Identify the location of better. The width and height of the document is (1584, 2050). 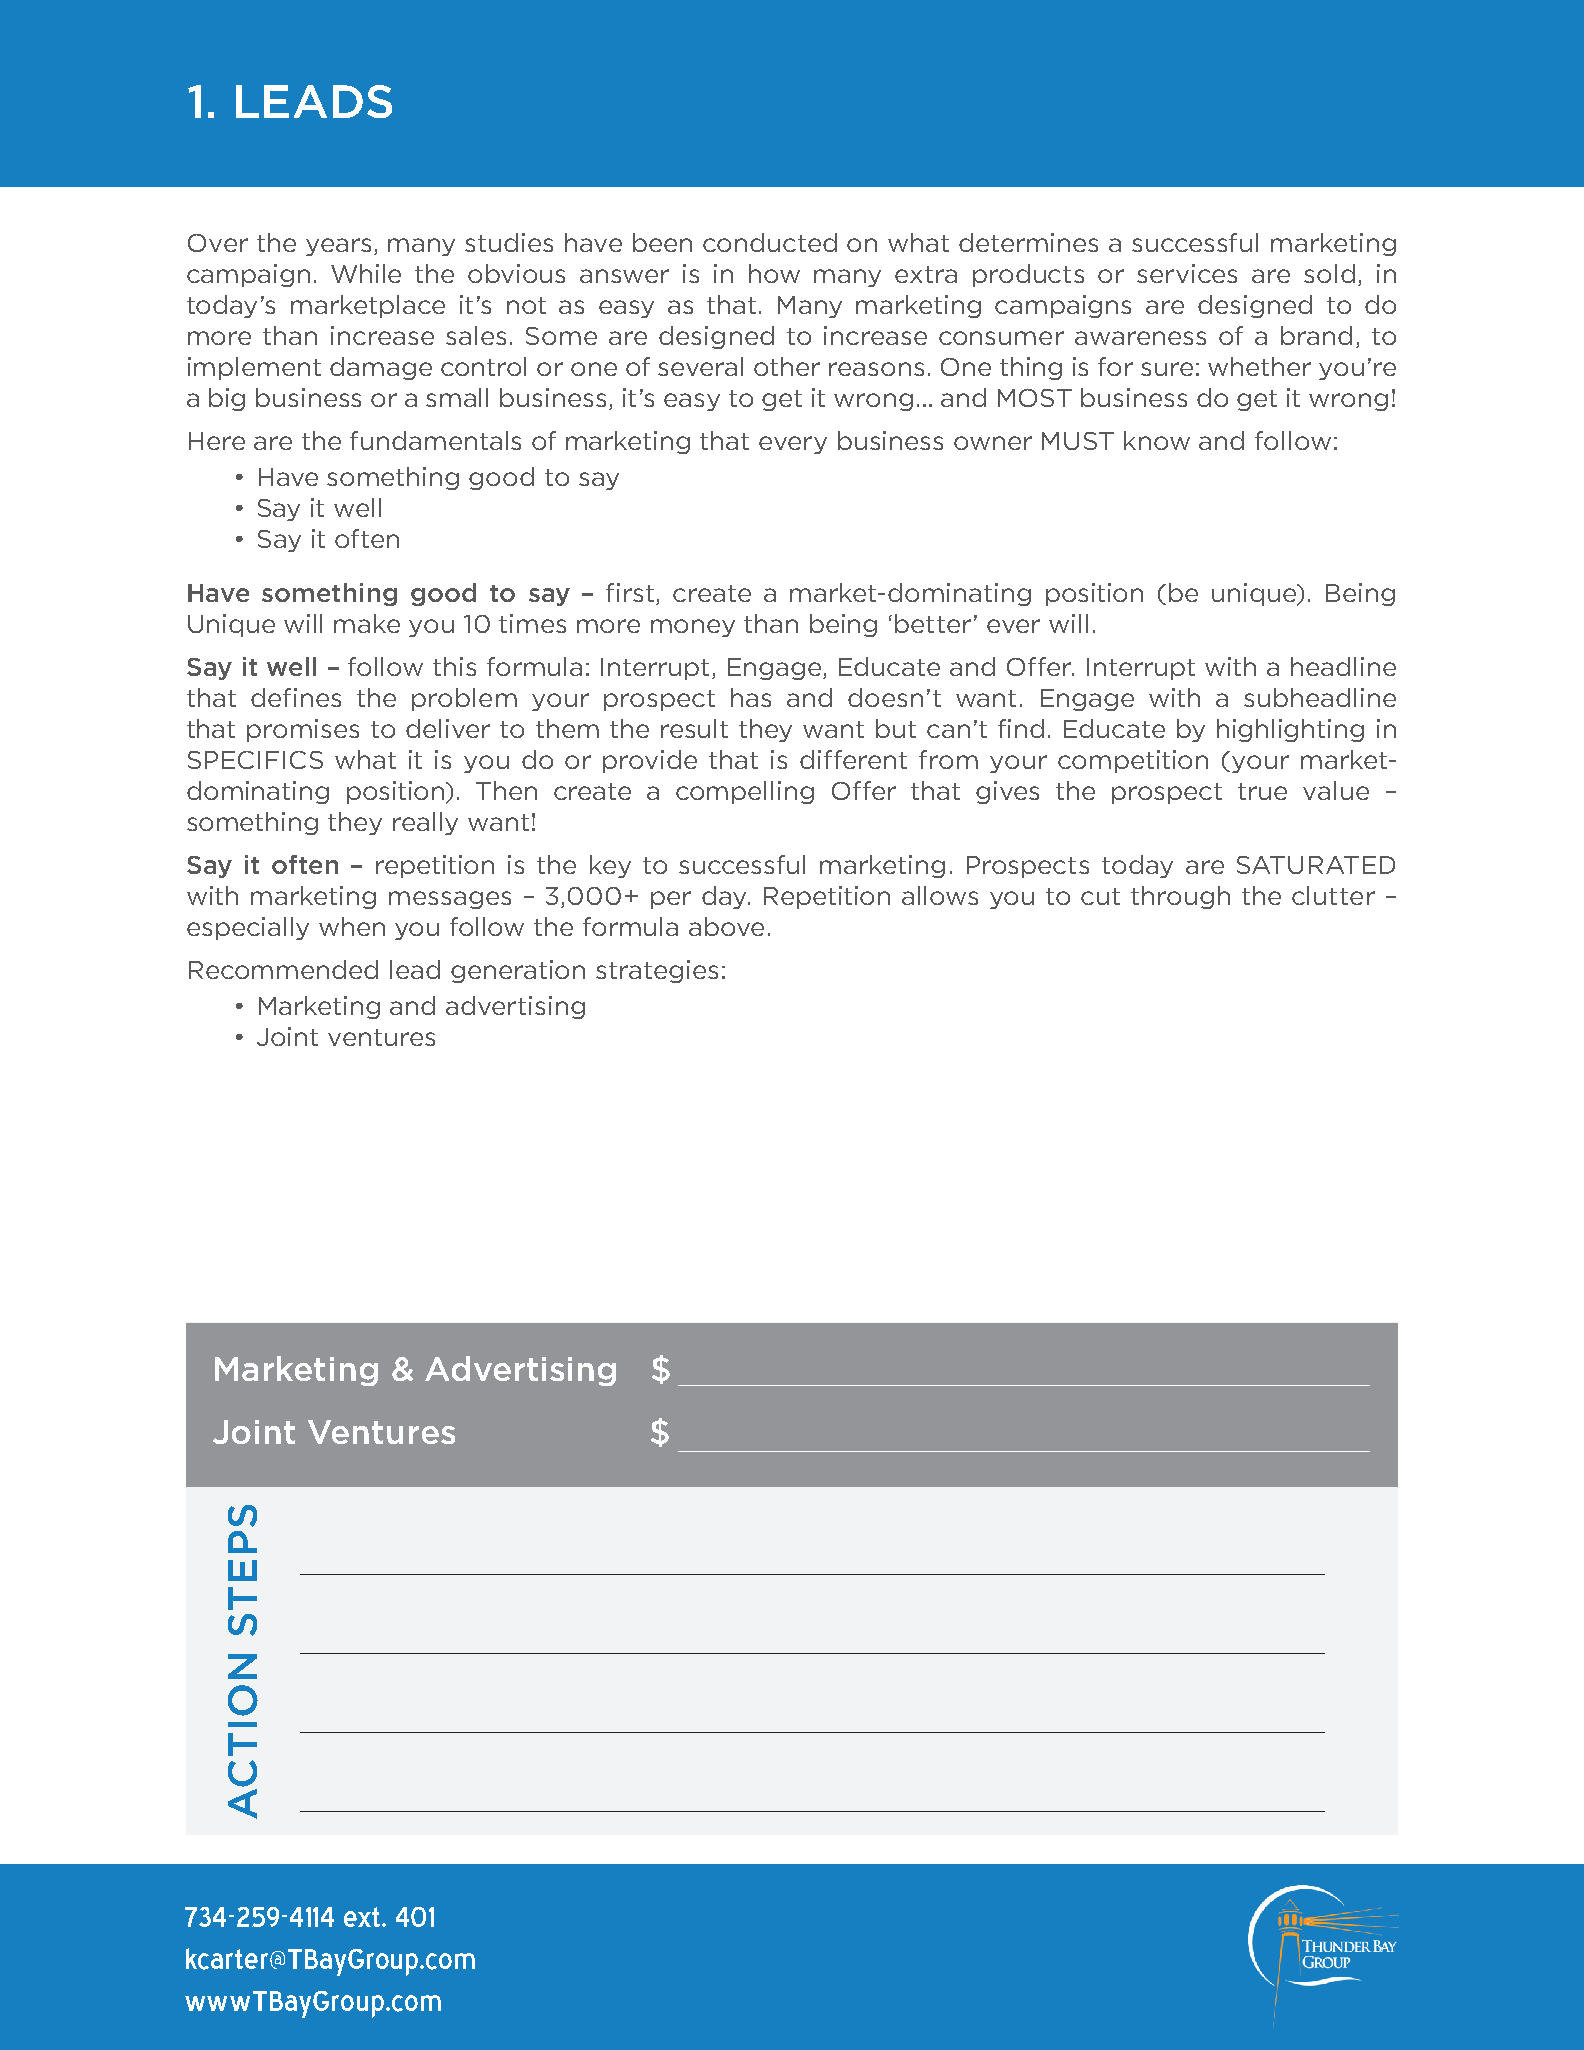
(933, 623).
